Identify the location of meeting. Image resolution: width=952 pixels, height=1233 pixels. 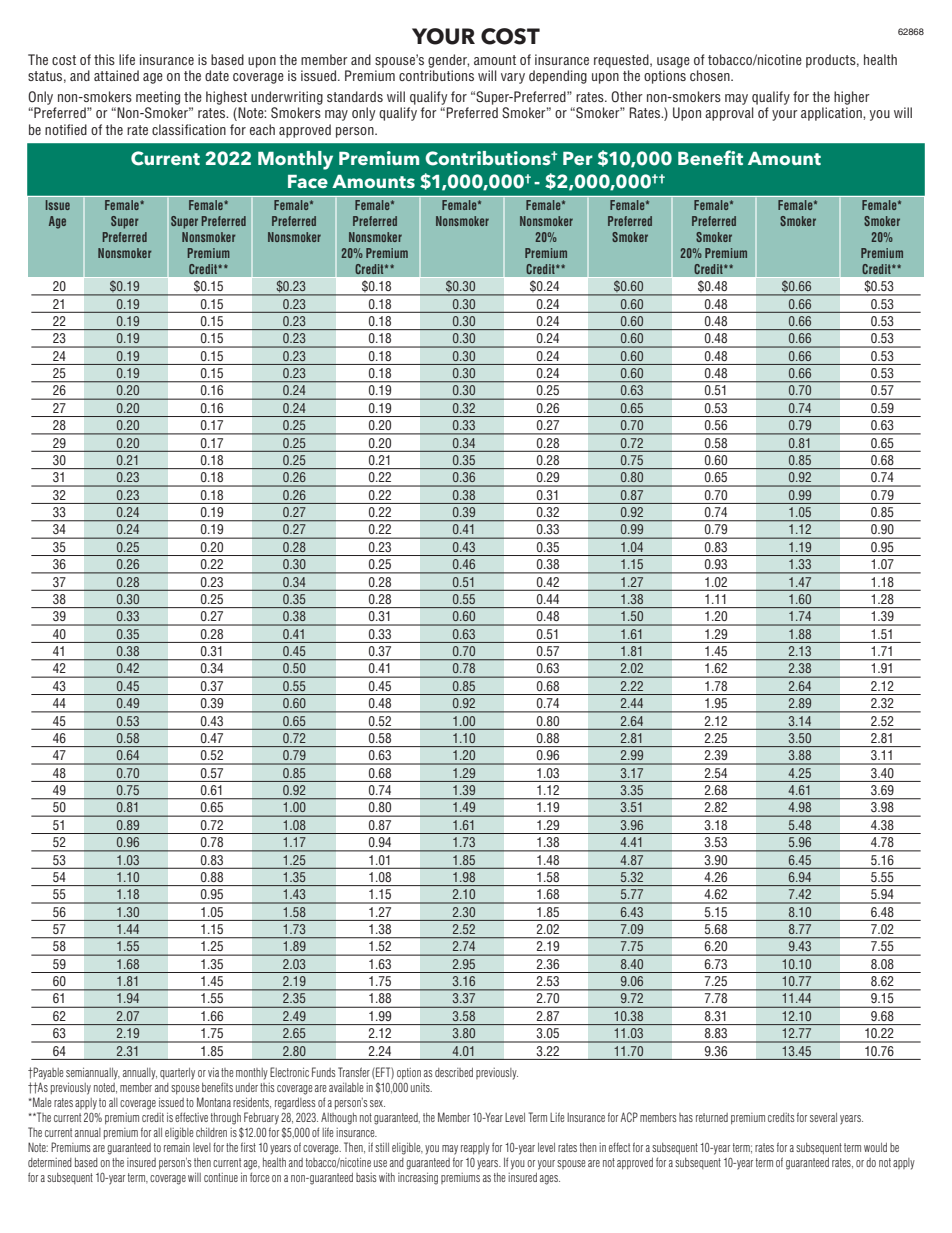
(158, 98).
